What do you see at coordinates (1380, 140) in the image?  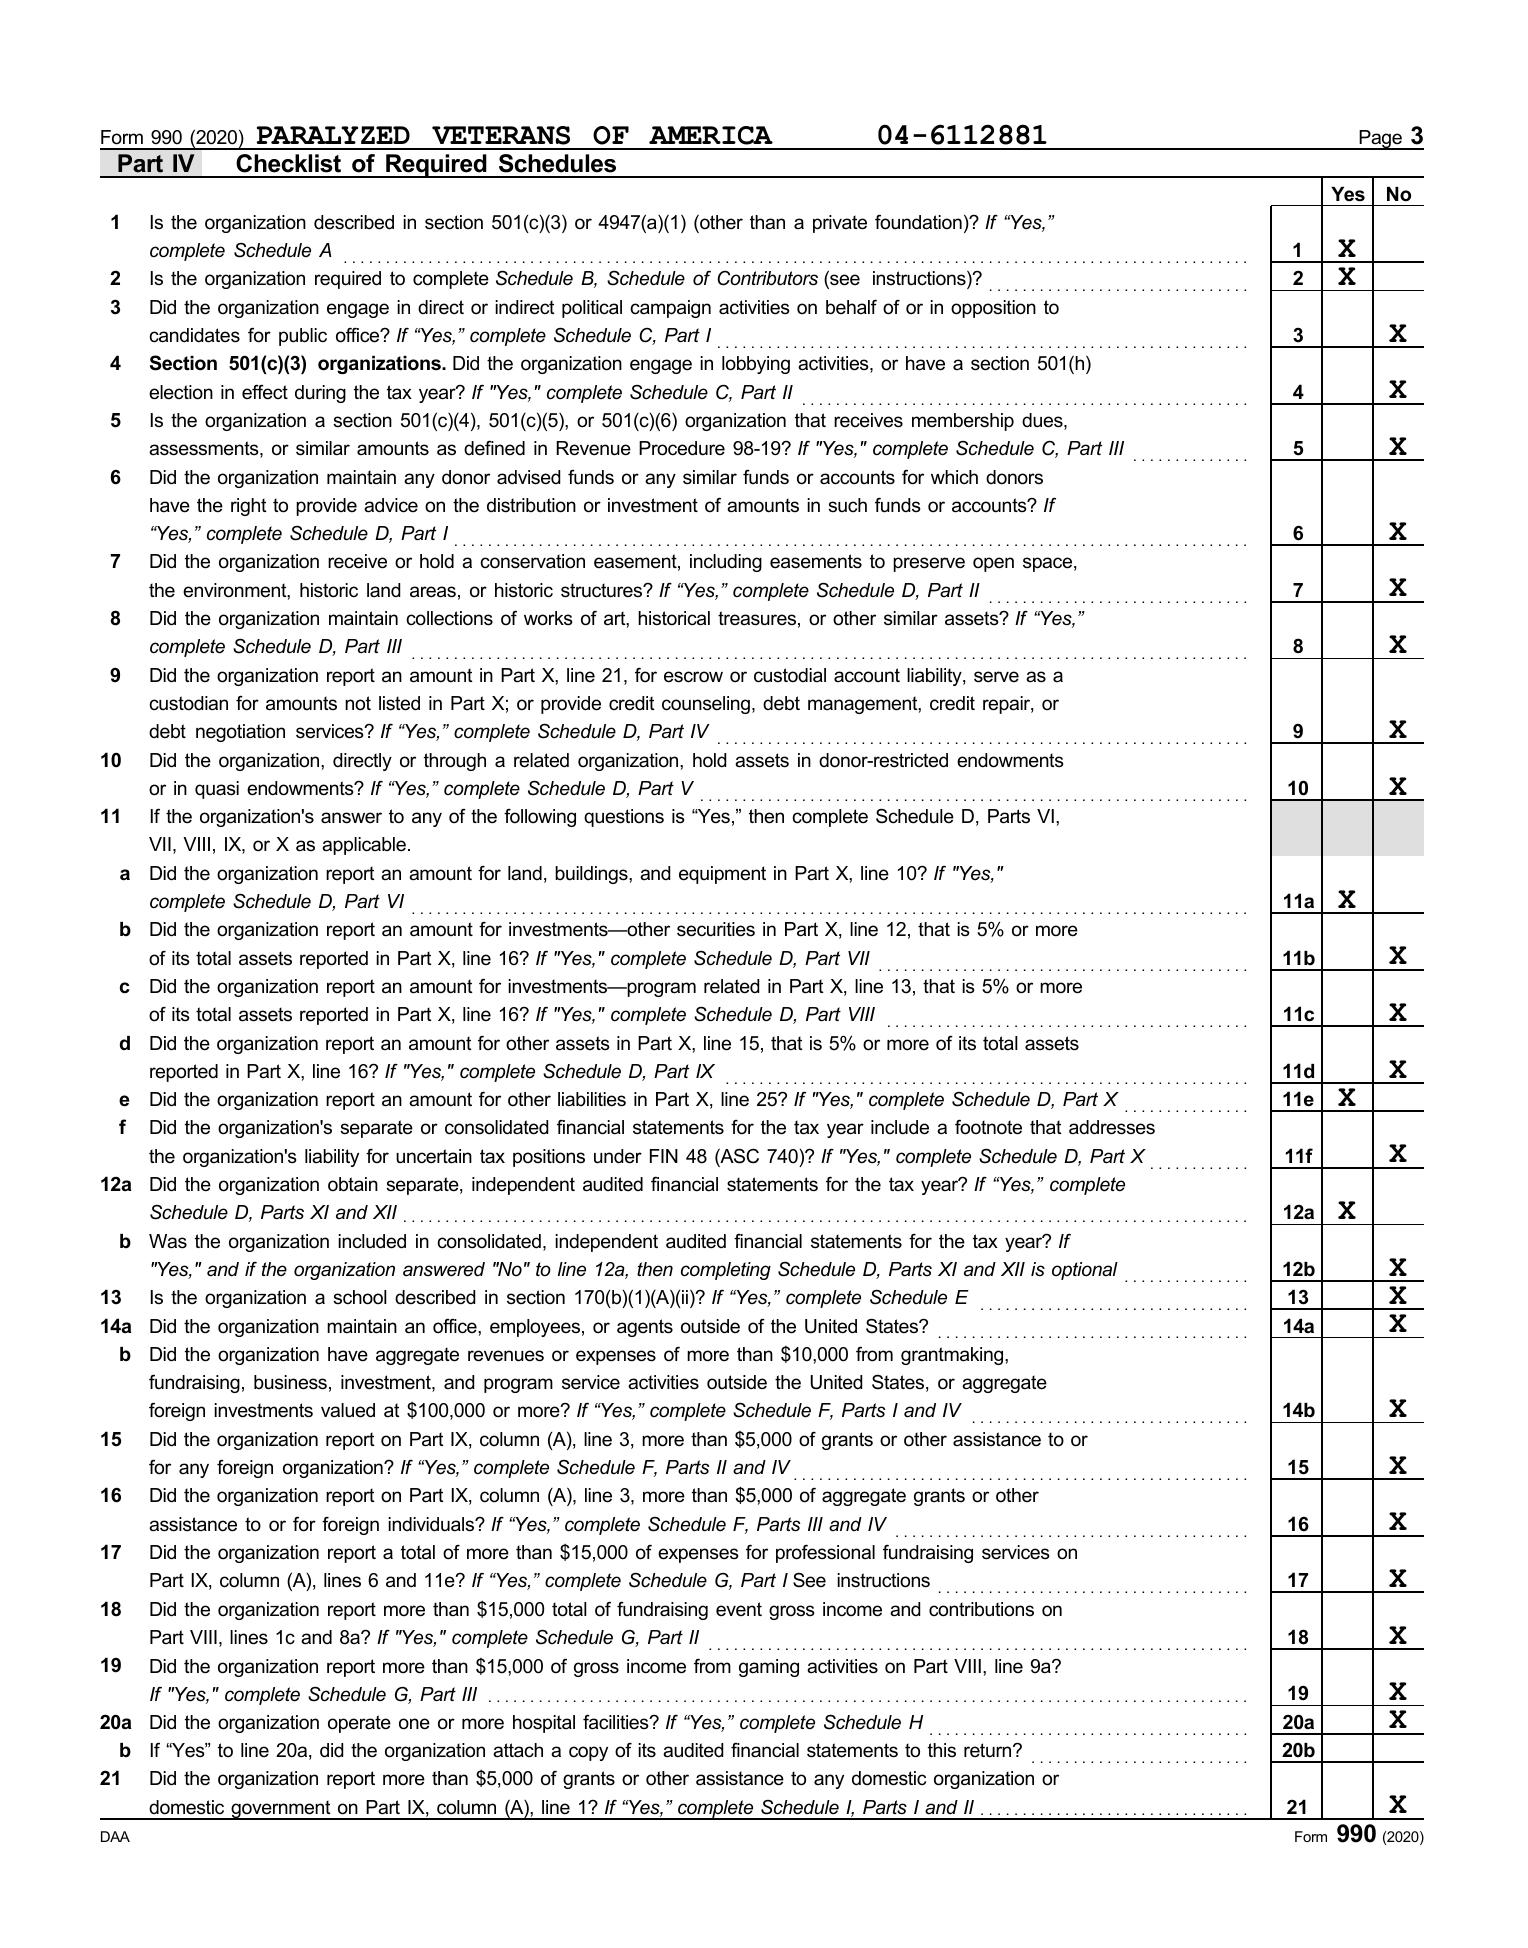 I see `Page` at bounding box center [1380, 140].
